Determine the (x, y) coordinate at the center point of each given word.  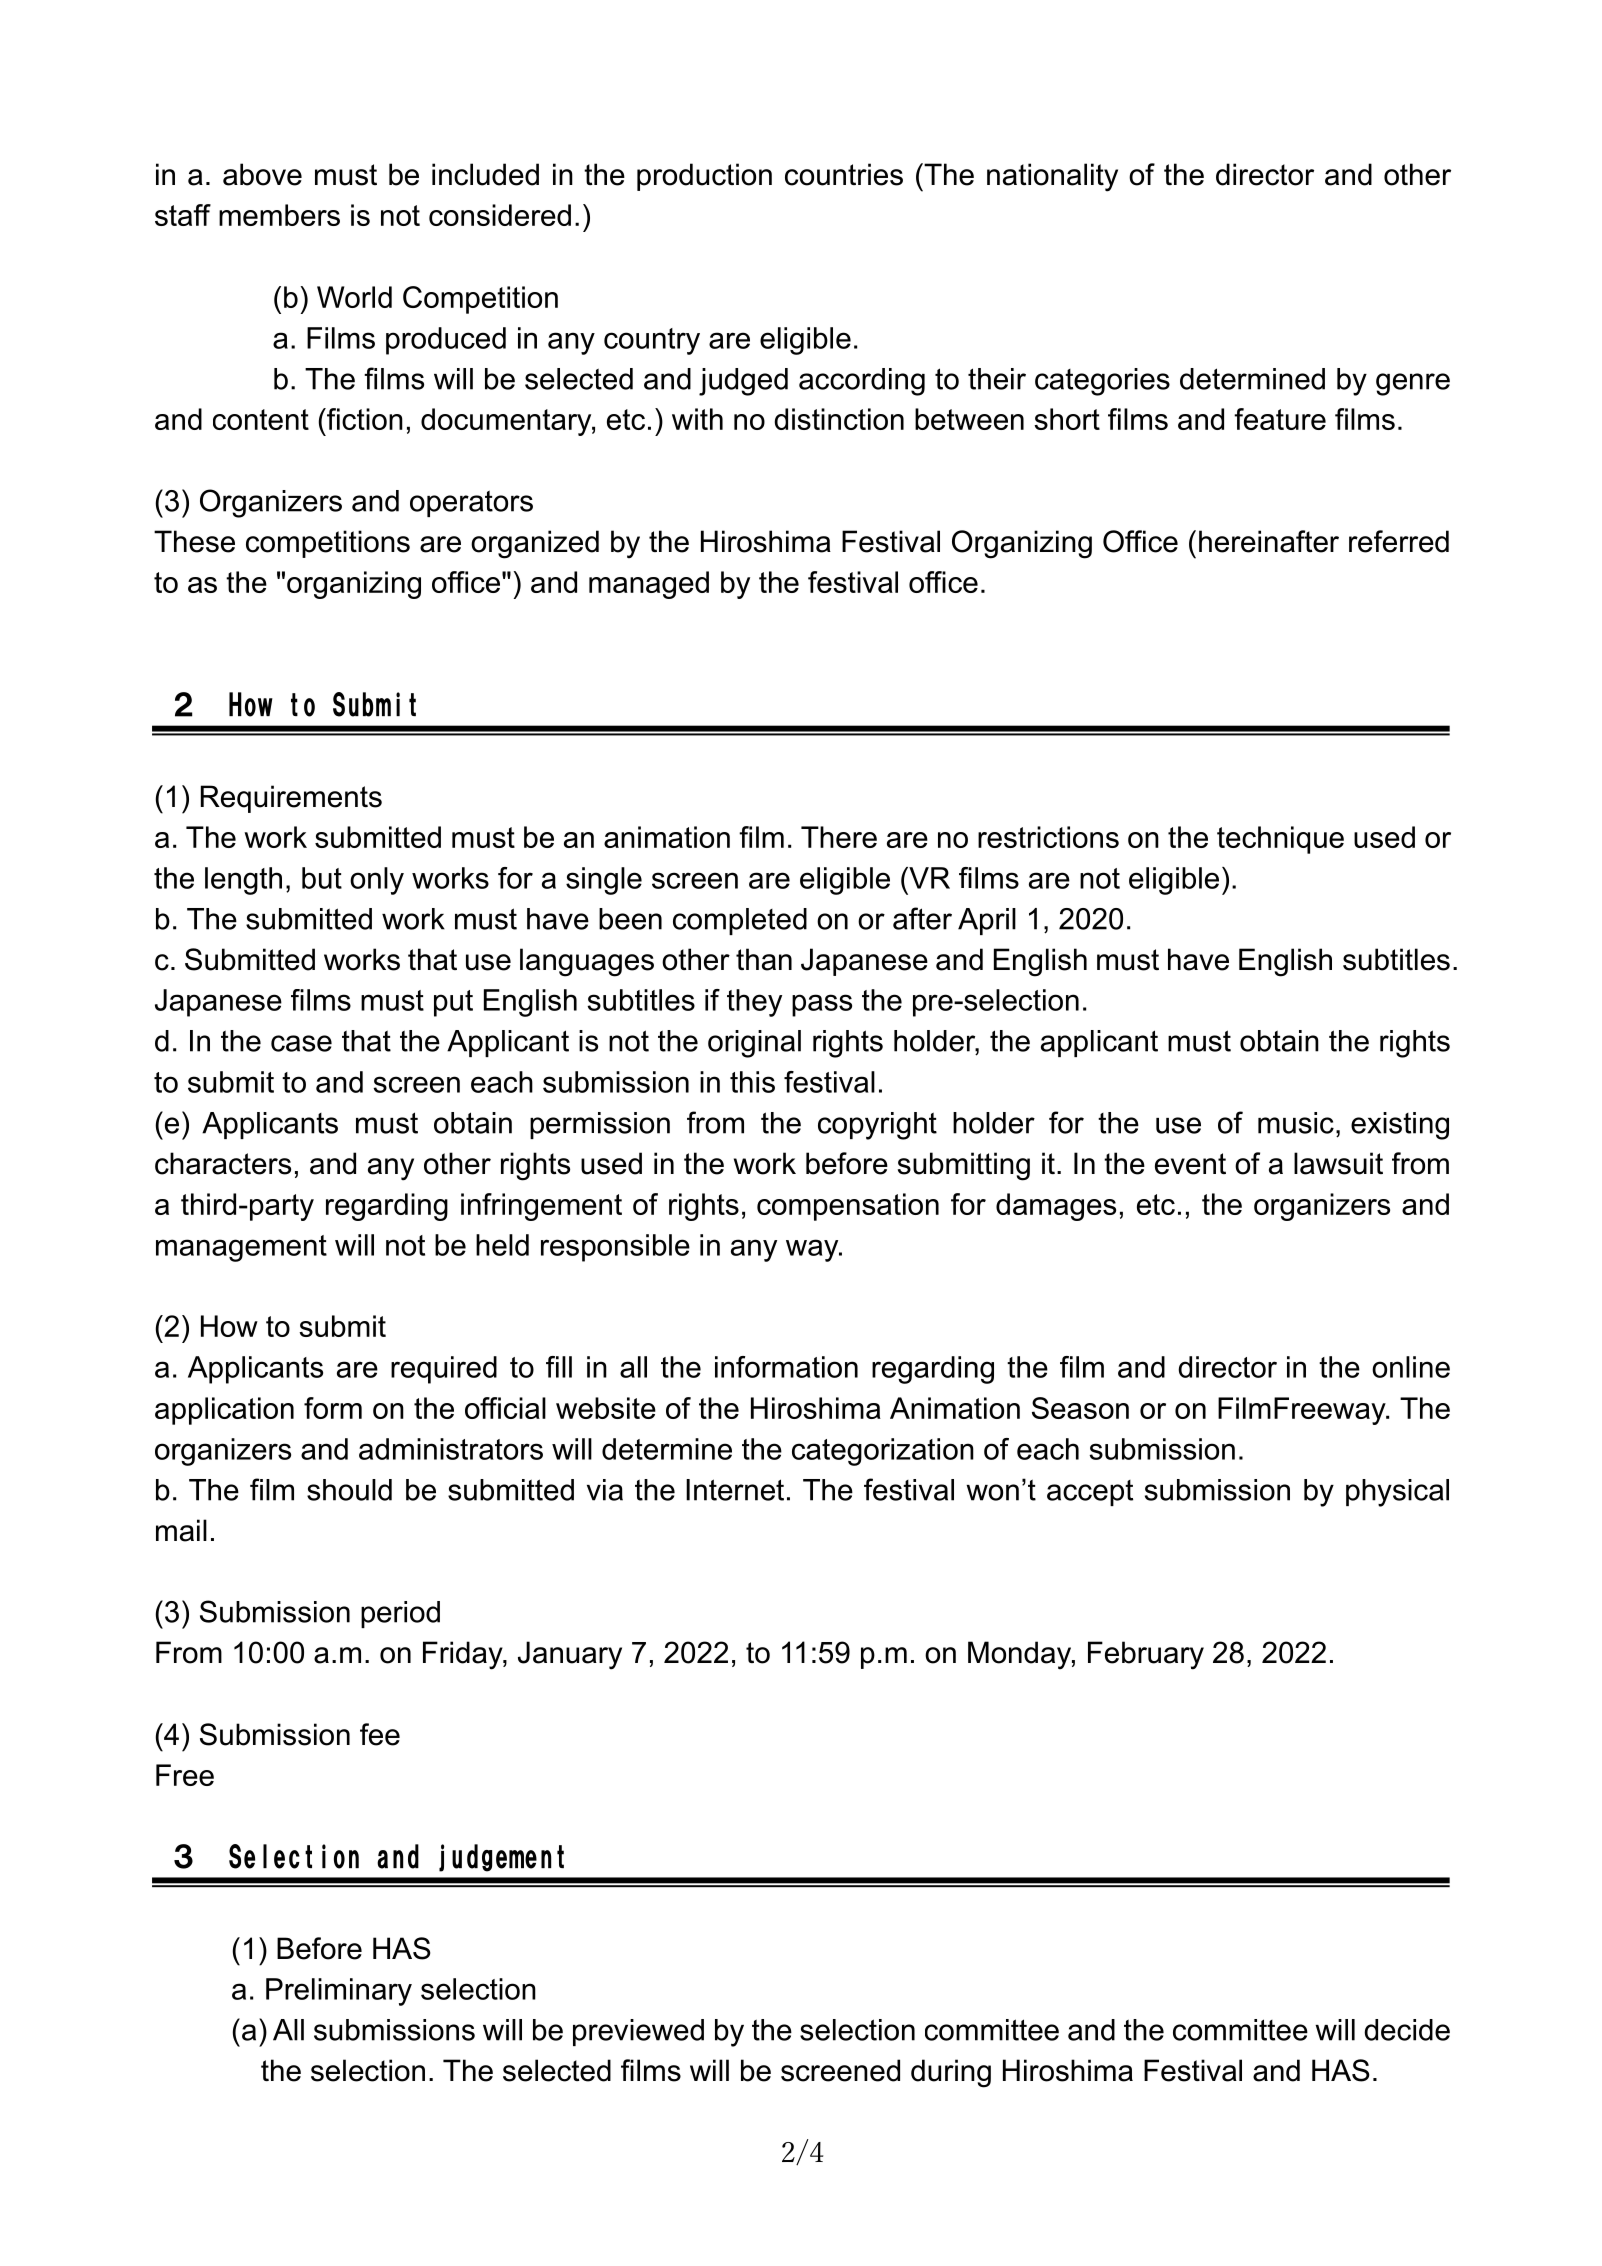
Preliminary (339, 1992)
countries (844, 174)
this (752, 1082)
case (301, 1043)
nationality (1052, 177)
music (1296, 1123)
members (279, 215)
